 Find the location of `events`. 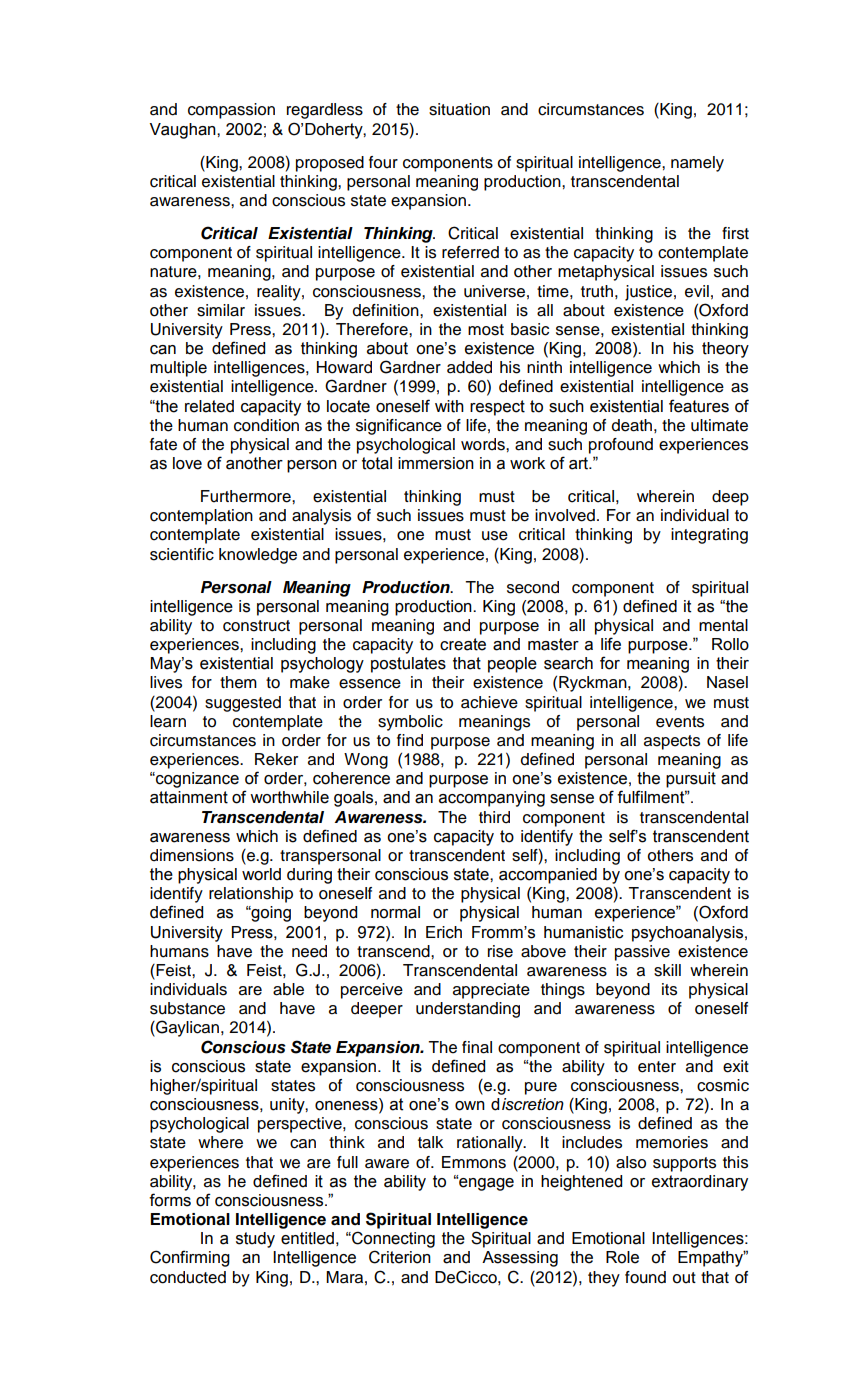

events is located at coordinates (680, 722).
